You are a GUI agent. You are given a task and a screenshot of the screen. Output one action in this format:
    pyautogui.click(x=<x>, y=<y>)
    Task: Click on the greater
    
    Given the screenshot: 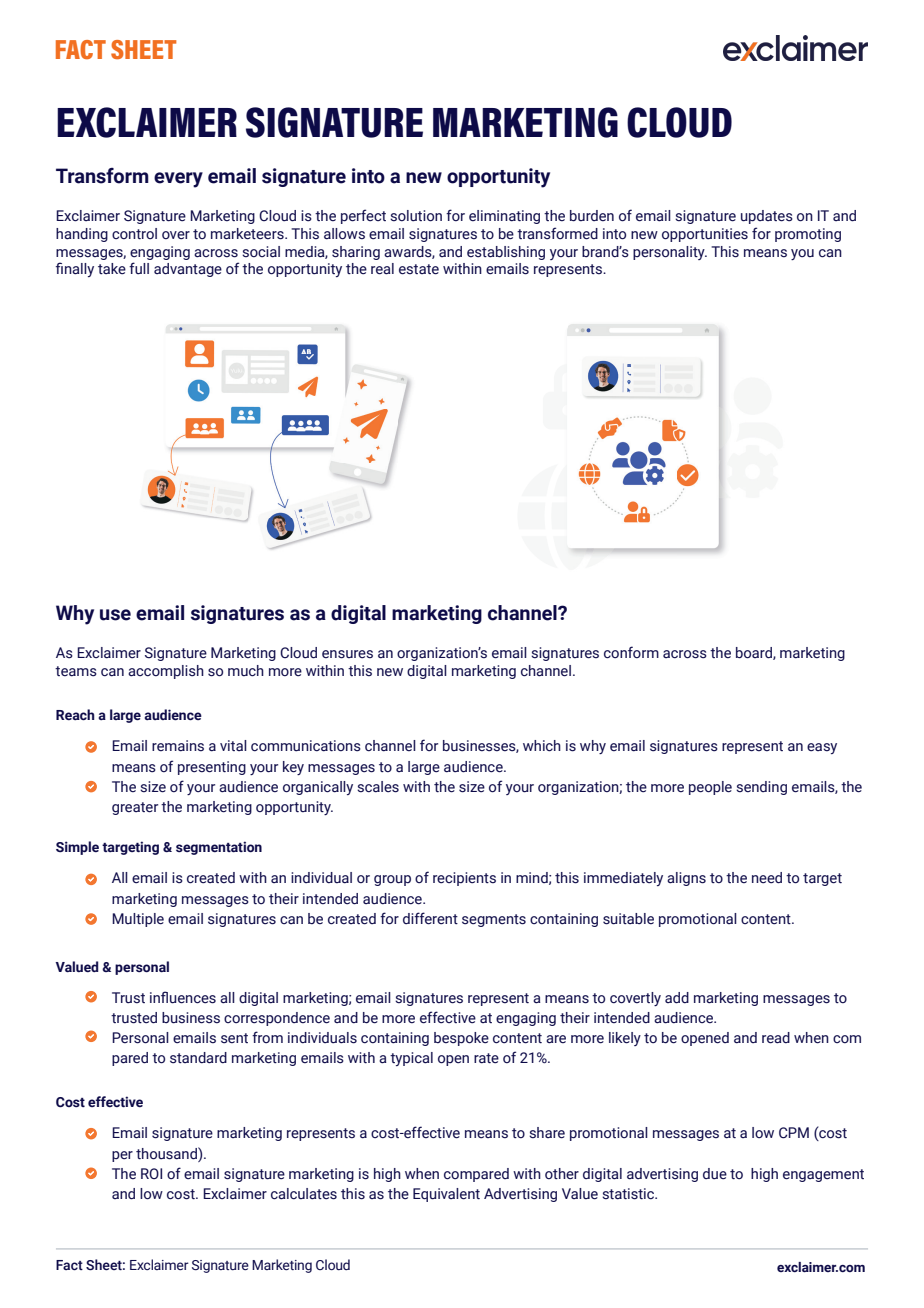 What is the action you would take?
    pyautogui.click(x=135, y=808)
